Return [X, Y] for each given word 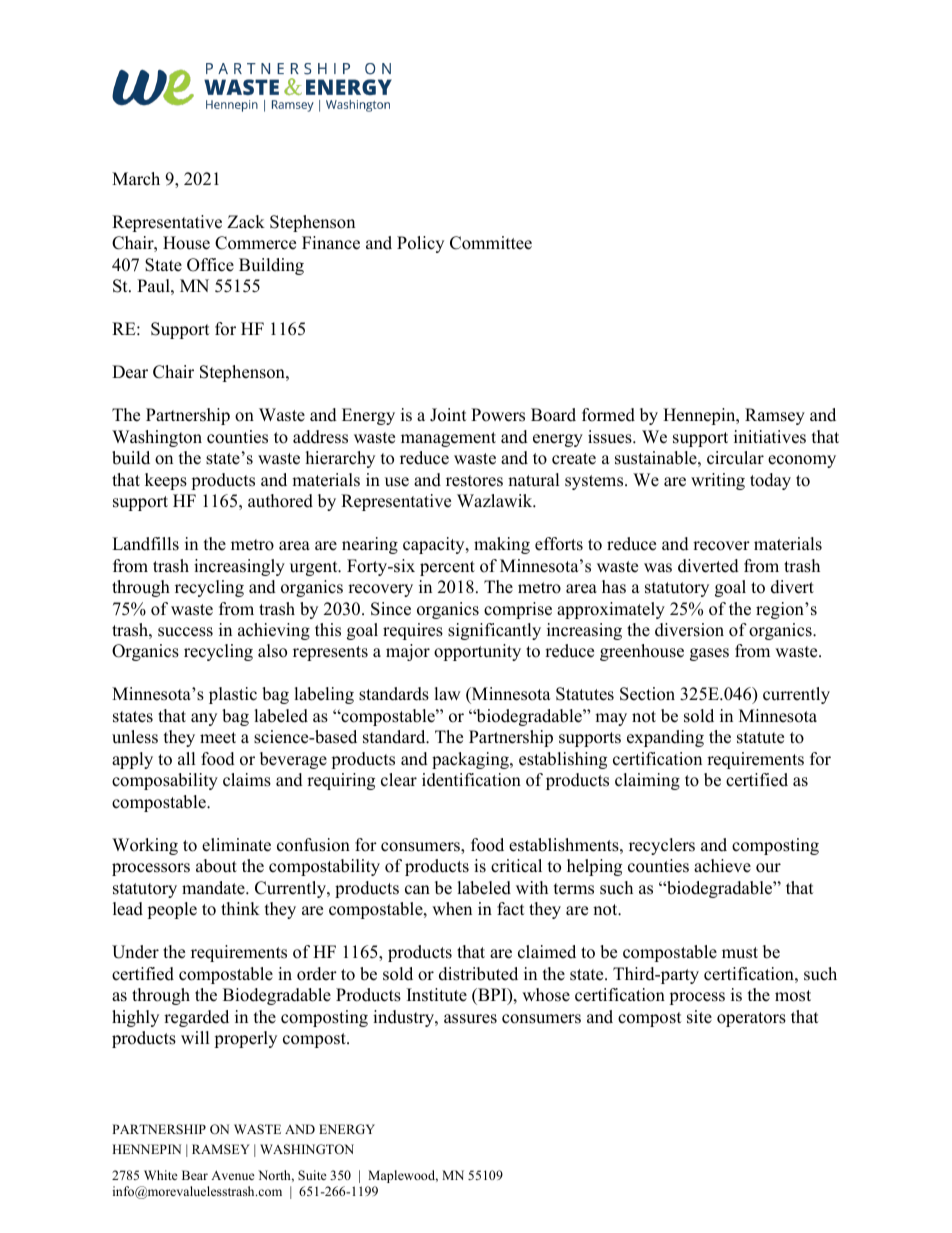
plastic [233, 695]
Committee [491, 243]
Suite [312, 1175]
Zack [246, 222]
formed [608, 415]
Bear [195, 1175]
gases [709, 654]
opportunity [477, 652]
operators [751, 1019]
